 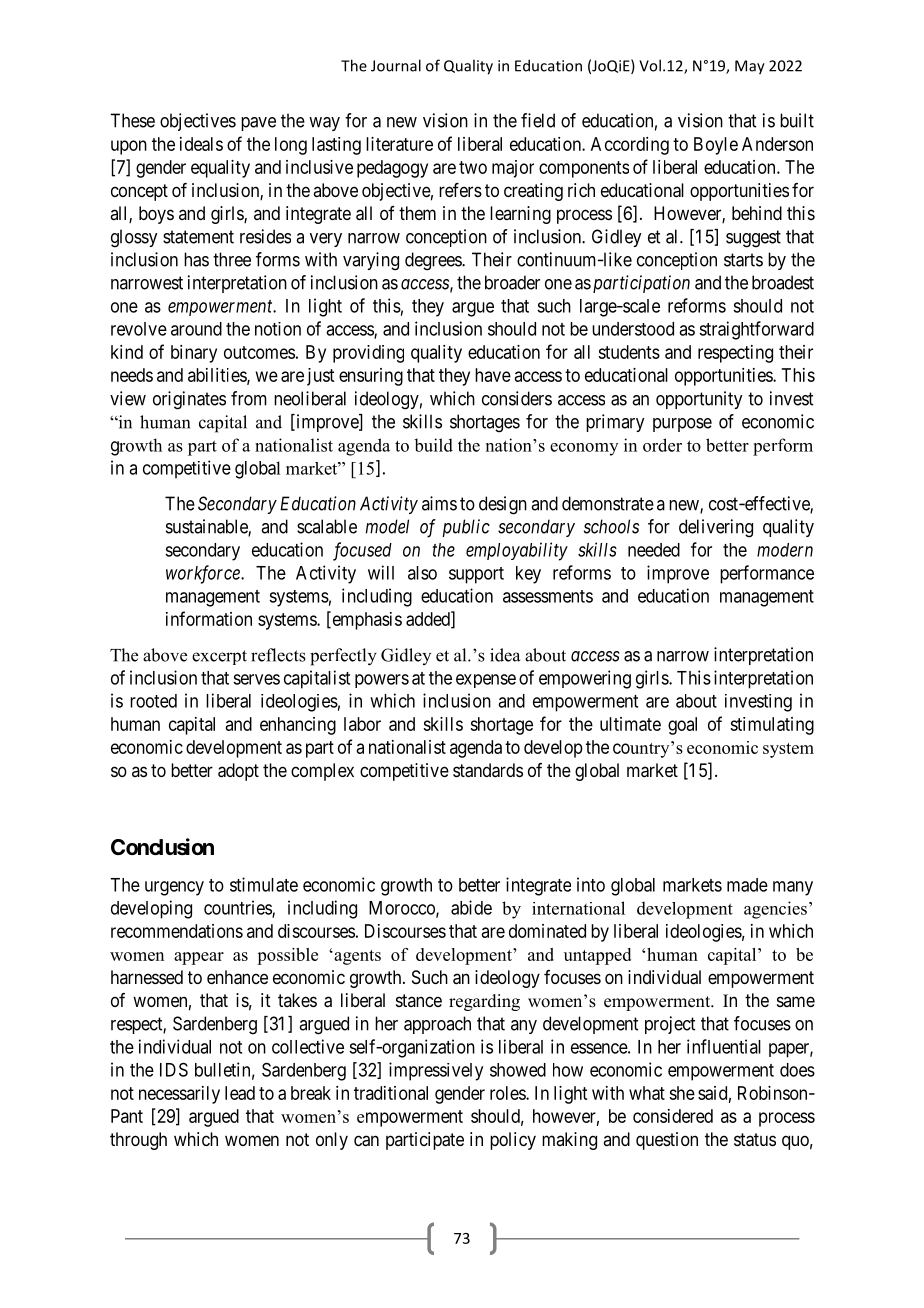 I want to click on needed, so click(x=654, y=550).
